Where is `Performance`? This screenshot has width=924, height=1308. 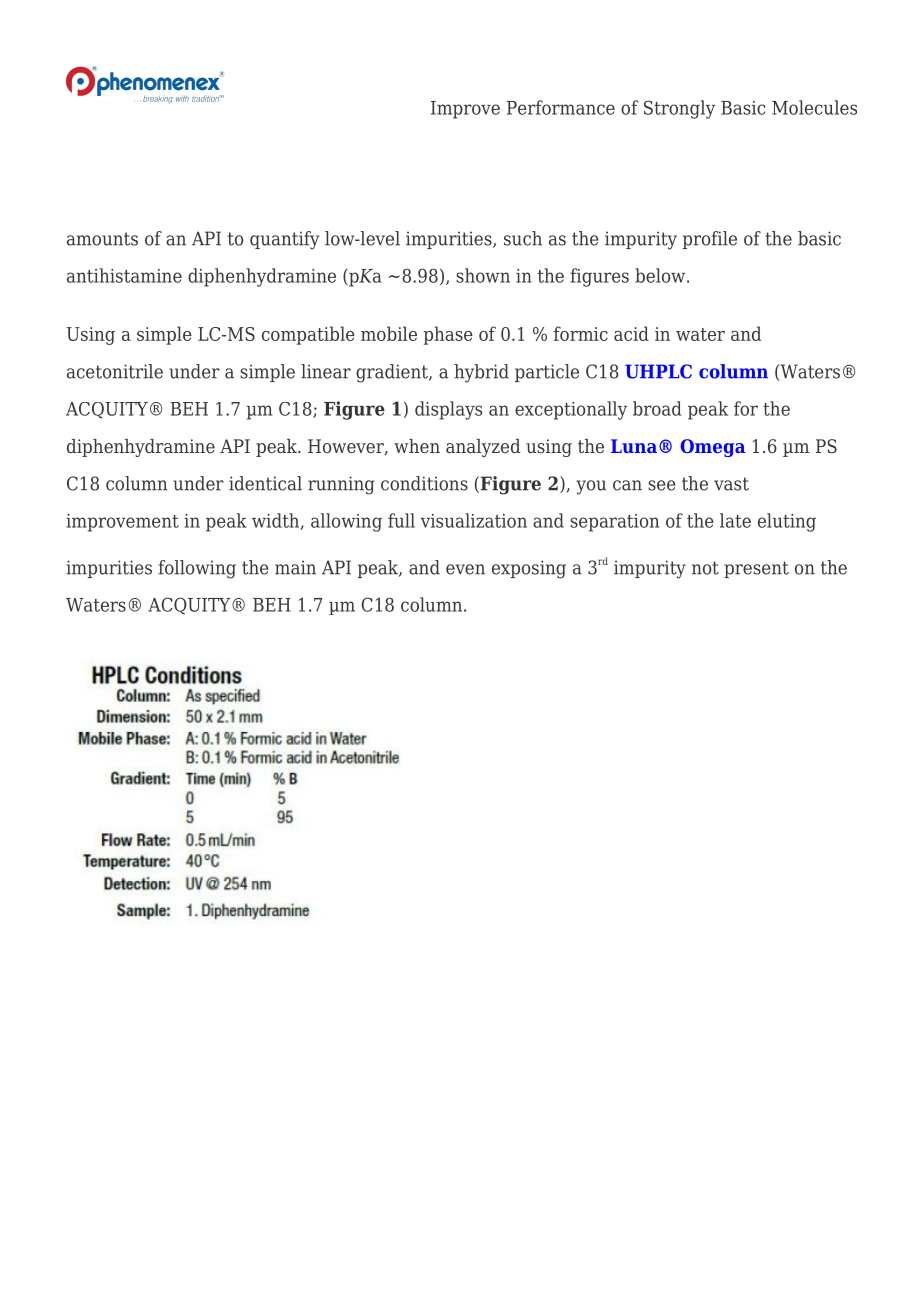 Performance is located at coordinates (561, 107).
